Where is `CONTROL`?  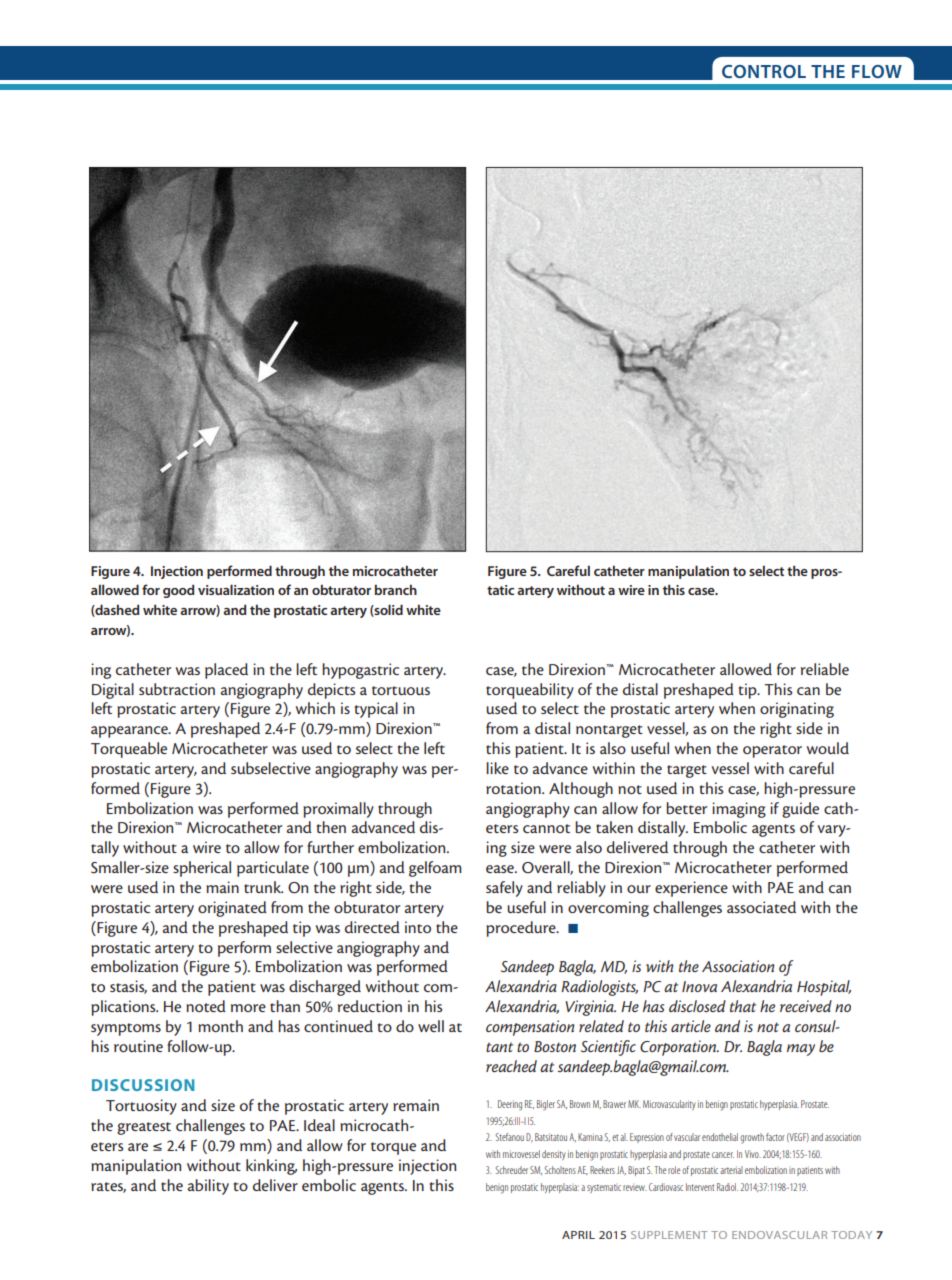 CONTROL is located at coordinates (764, 71).
